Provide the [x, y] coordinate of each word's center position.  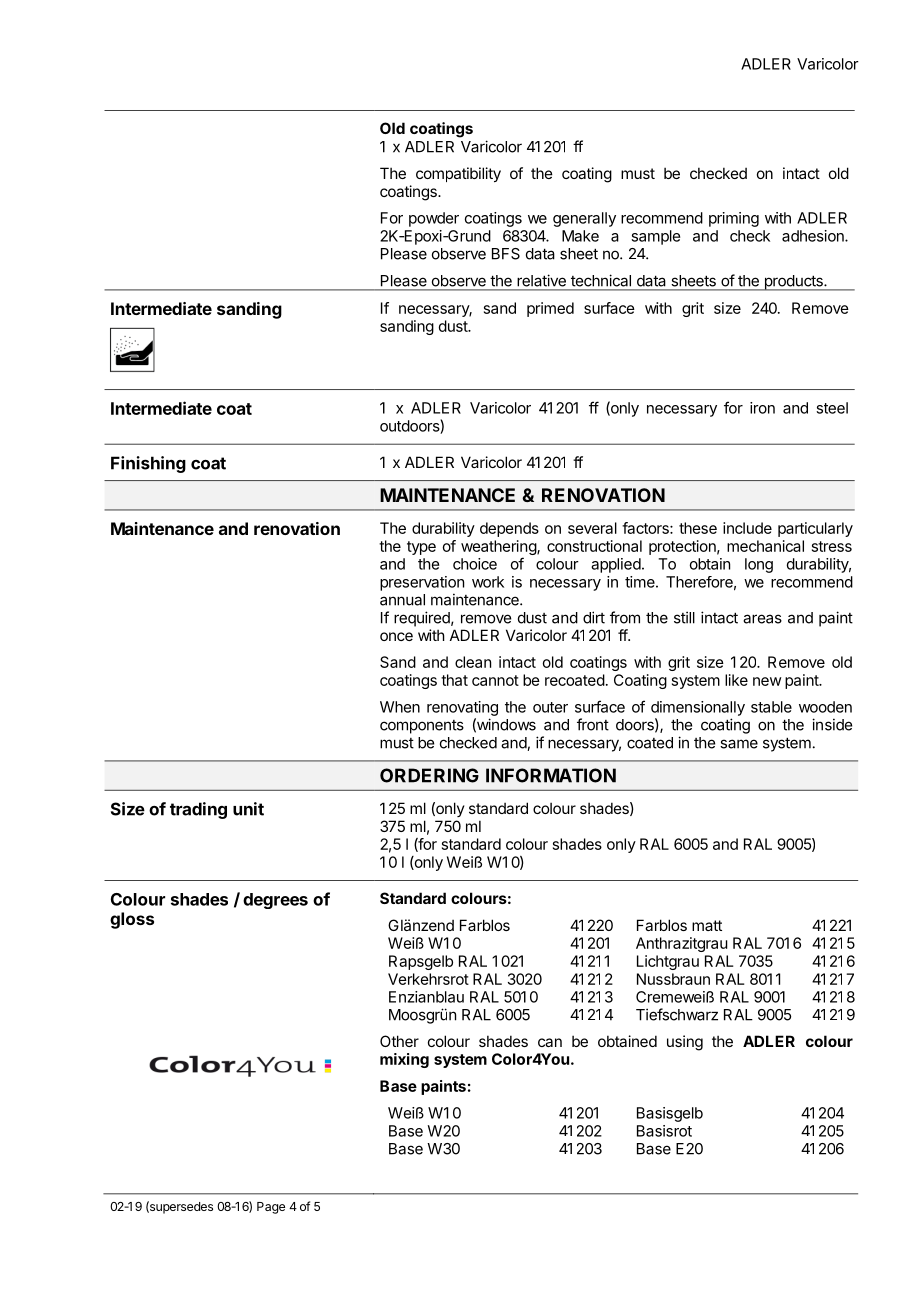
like [736, 680]
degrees [275, 901]
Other [399, 1041]
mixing [404, 1060]
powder [434, 219]
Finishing [148, 464]
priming [734, 219]
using [685, 1043]
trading [198, 810]
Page [271, 1208]
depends [509, 529]
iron [762, 408]
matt [707, 925]
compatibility [458, 174]
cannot [495, 680]
